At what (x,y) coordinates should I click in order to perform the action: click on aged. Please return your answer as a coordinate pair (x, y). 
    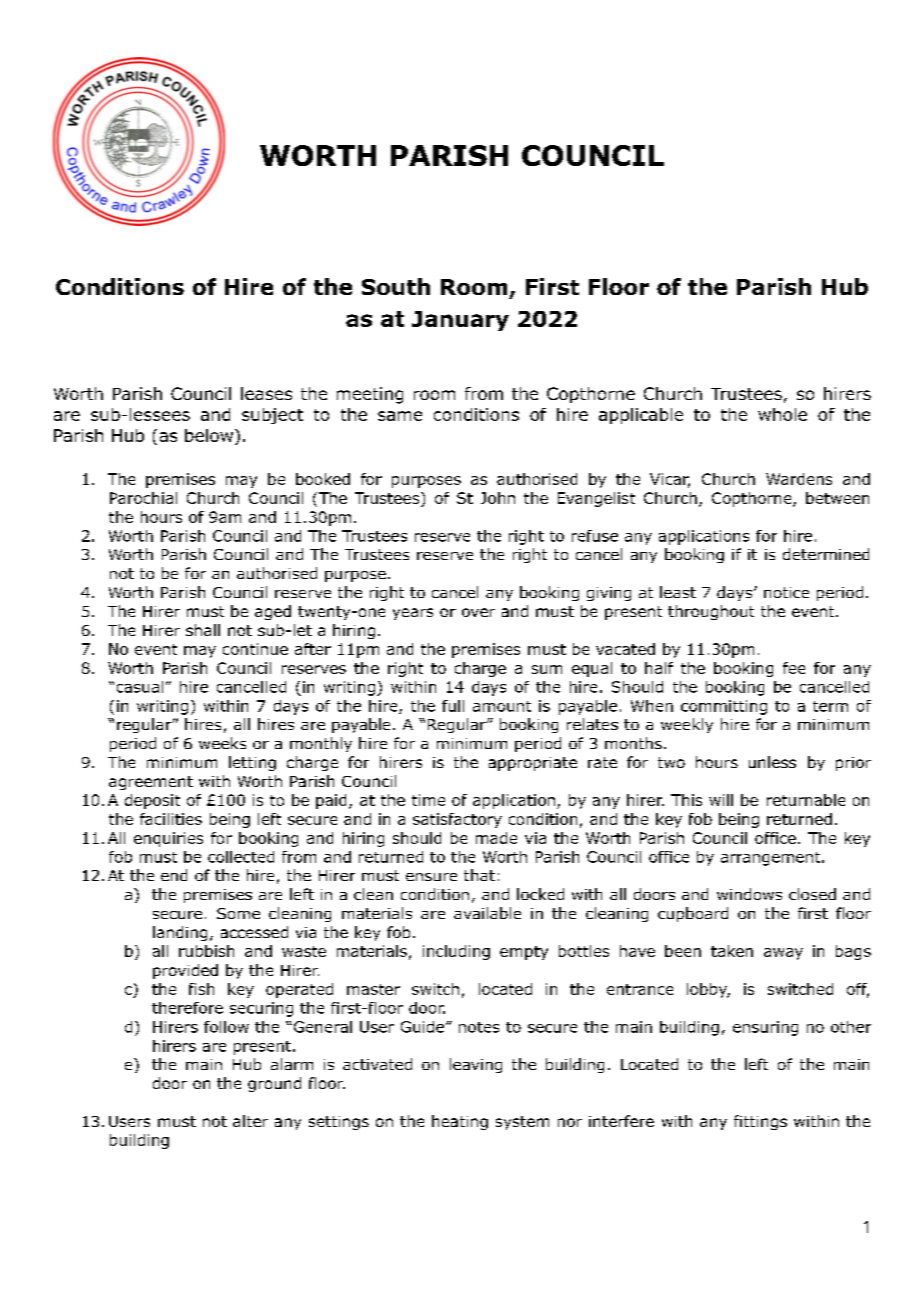
    Looking at the image, I should click on (273, 612).
